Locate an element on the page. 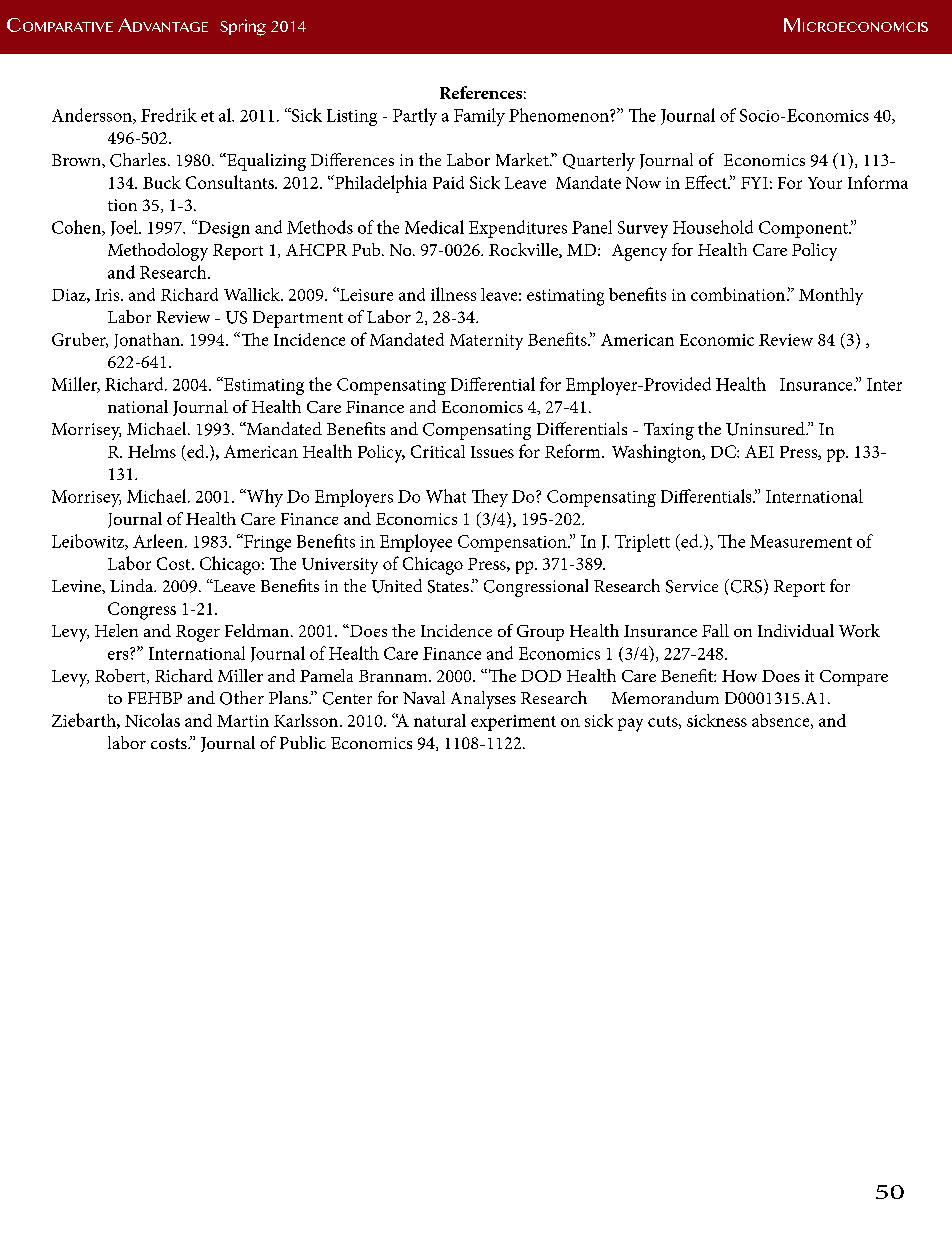 The image size is (952, 1233). Phenomenon is located at coordinates (560, 115).
